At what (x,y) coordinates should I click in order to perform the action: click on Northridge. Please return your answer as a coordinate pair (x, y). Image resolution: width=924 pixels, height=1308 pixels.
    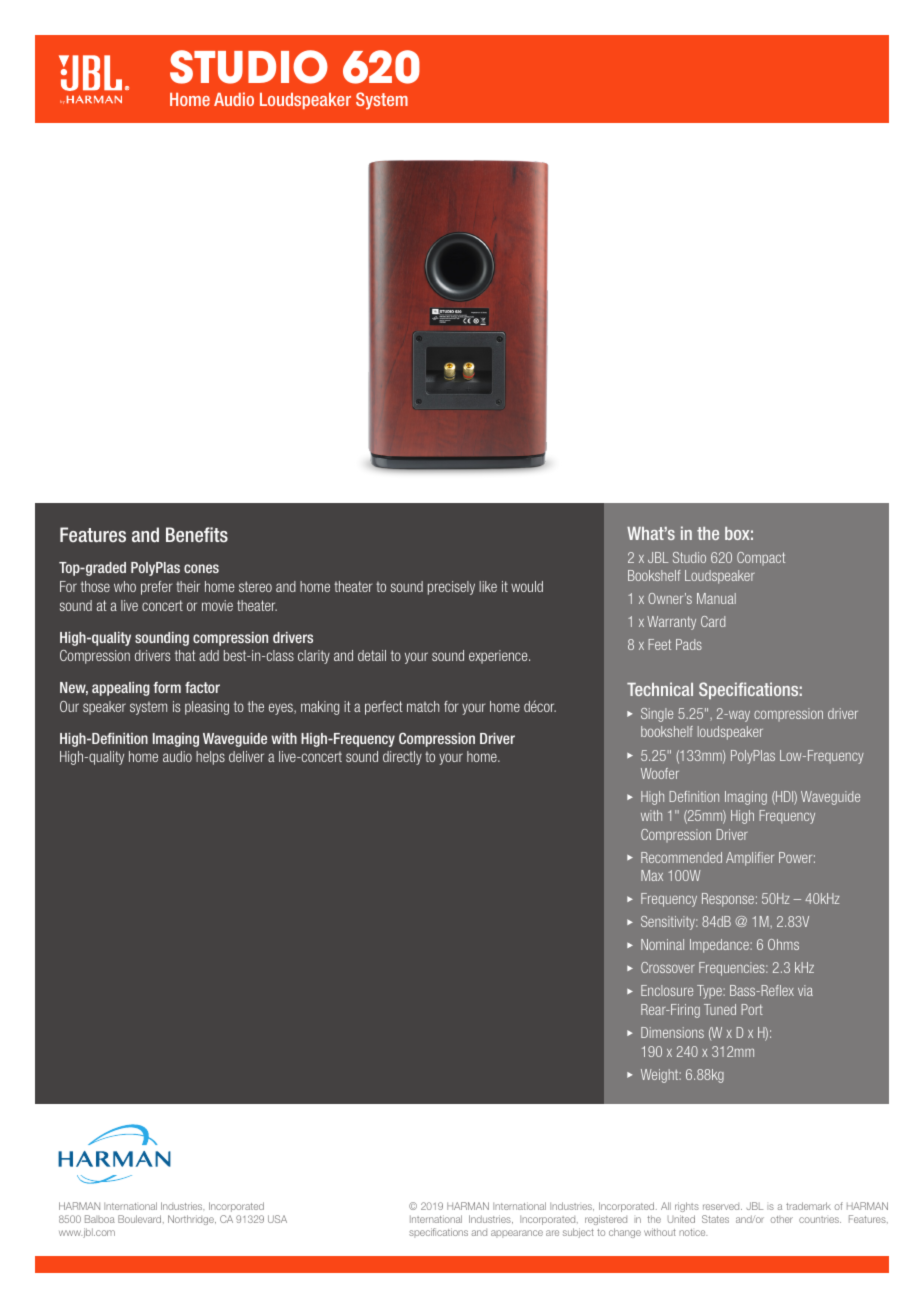
    Looking at the image, I should click on (192, 1220).
